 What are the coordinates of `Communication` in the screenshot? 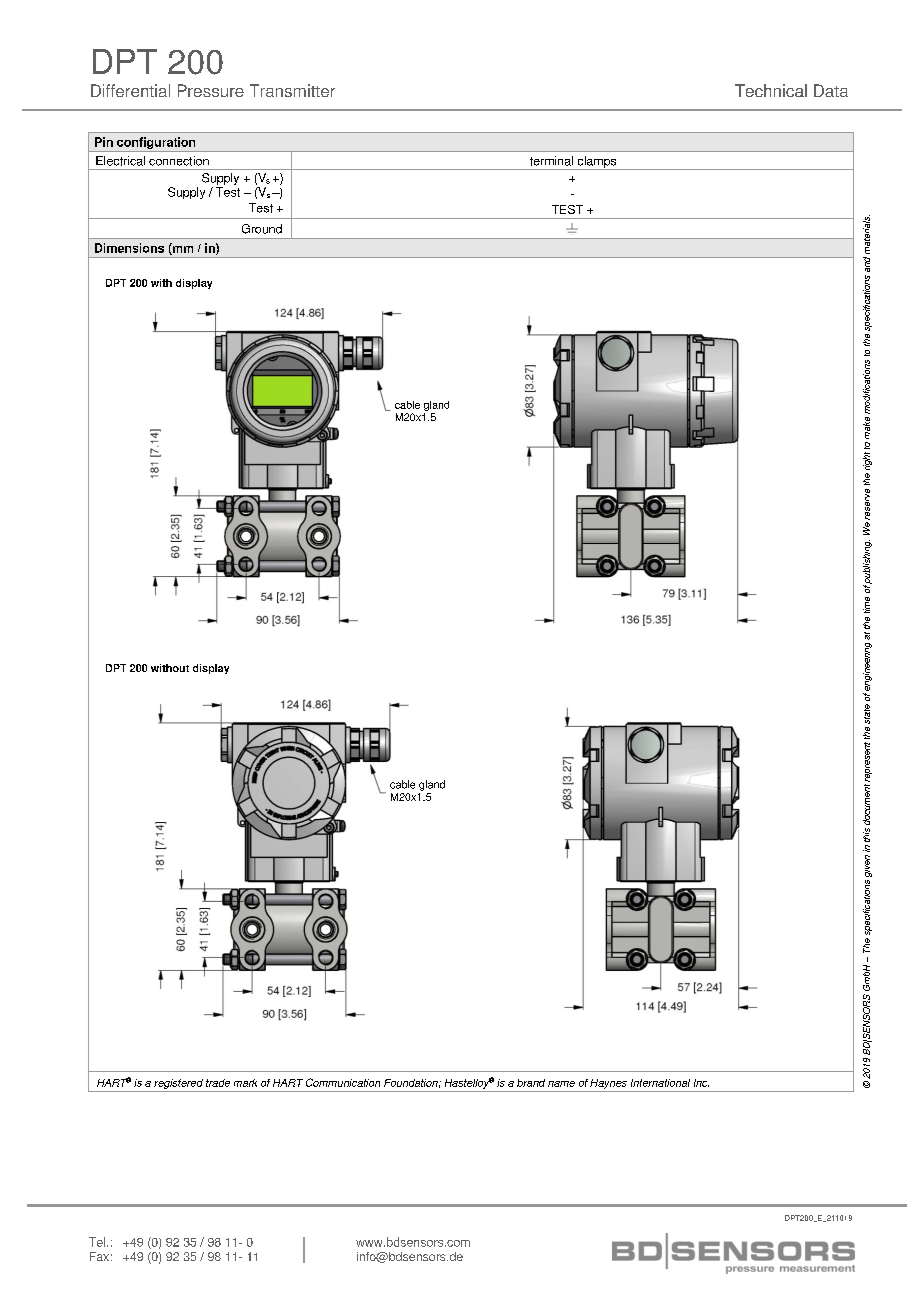 It's located at (343, 1082).
